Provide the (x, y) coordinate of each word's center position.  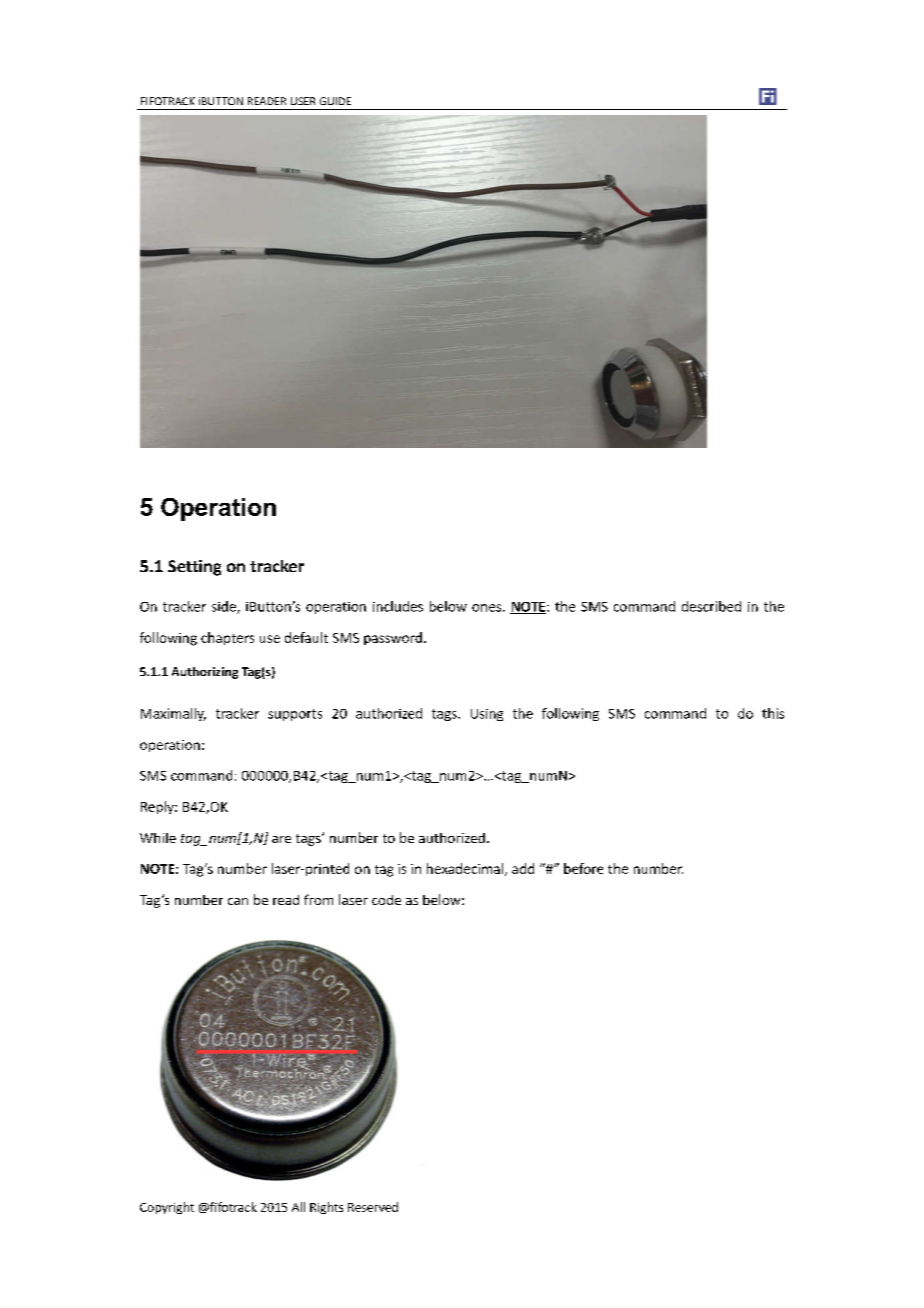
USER (303, 101)
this (773, 713)
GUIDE (335, 101)
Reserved (373, 1207)
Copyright (167, 1208)
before (583, 868)
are (281, 839)
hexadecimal (466, 869)
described (711, 606)
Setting (194, 568)
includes (398, 606)
